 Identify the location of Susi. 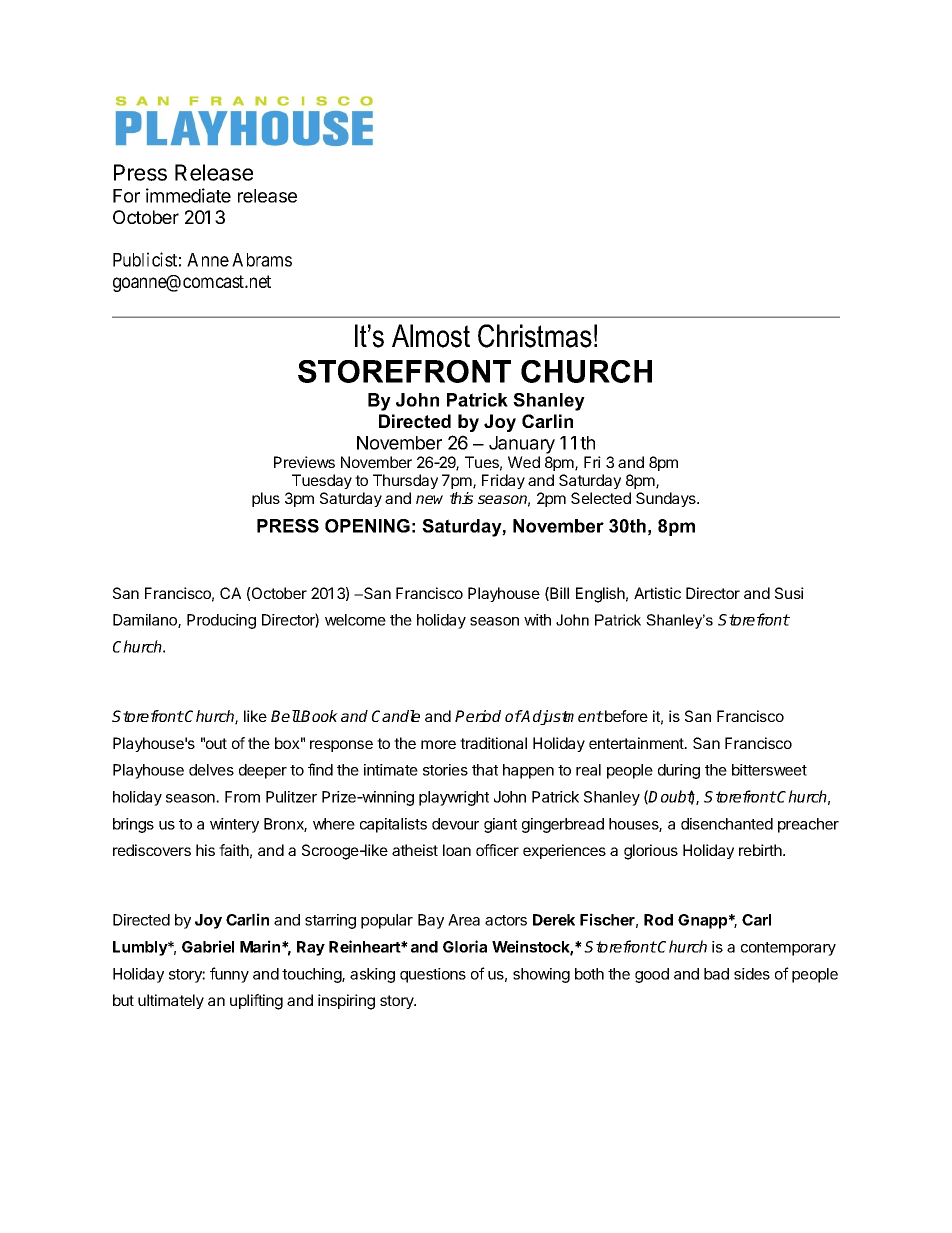
(789, 593).
